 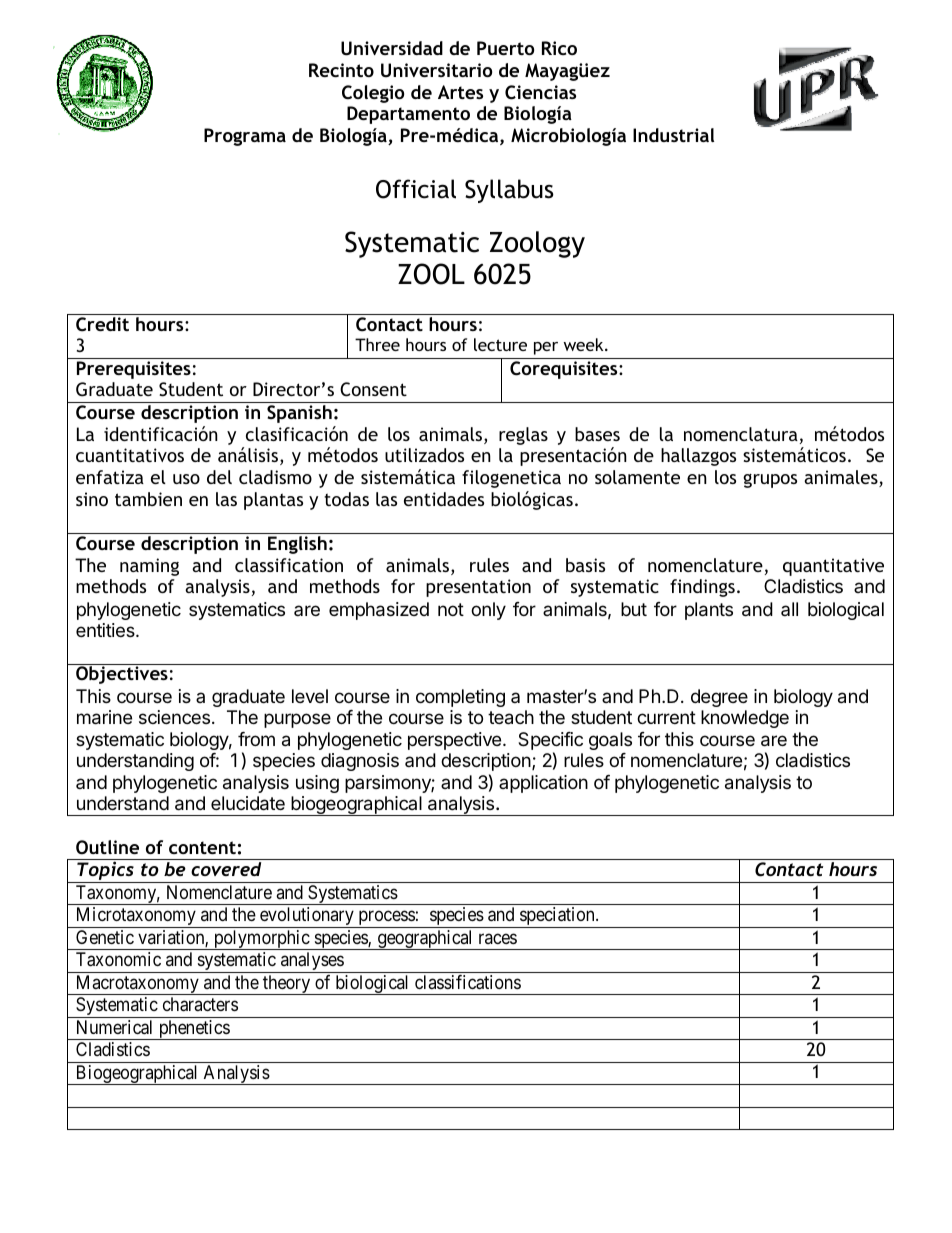 What do you see at coordinates (597, 434) in the image?
I see `bases` at bounding box center [597, 434].
